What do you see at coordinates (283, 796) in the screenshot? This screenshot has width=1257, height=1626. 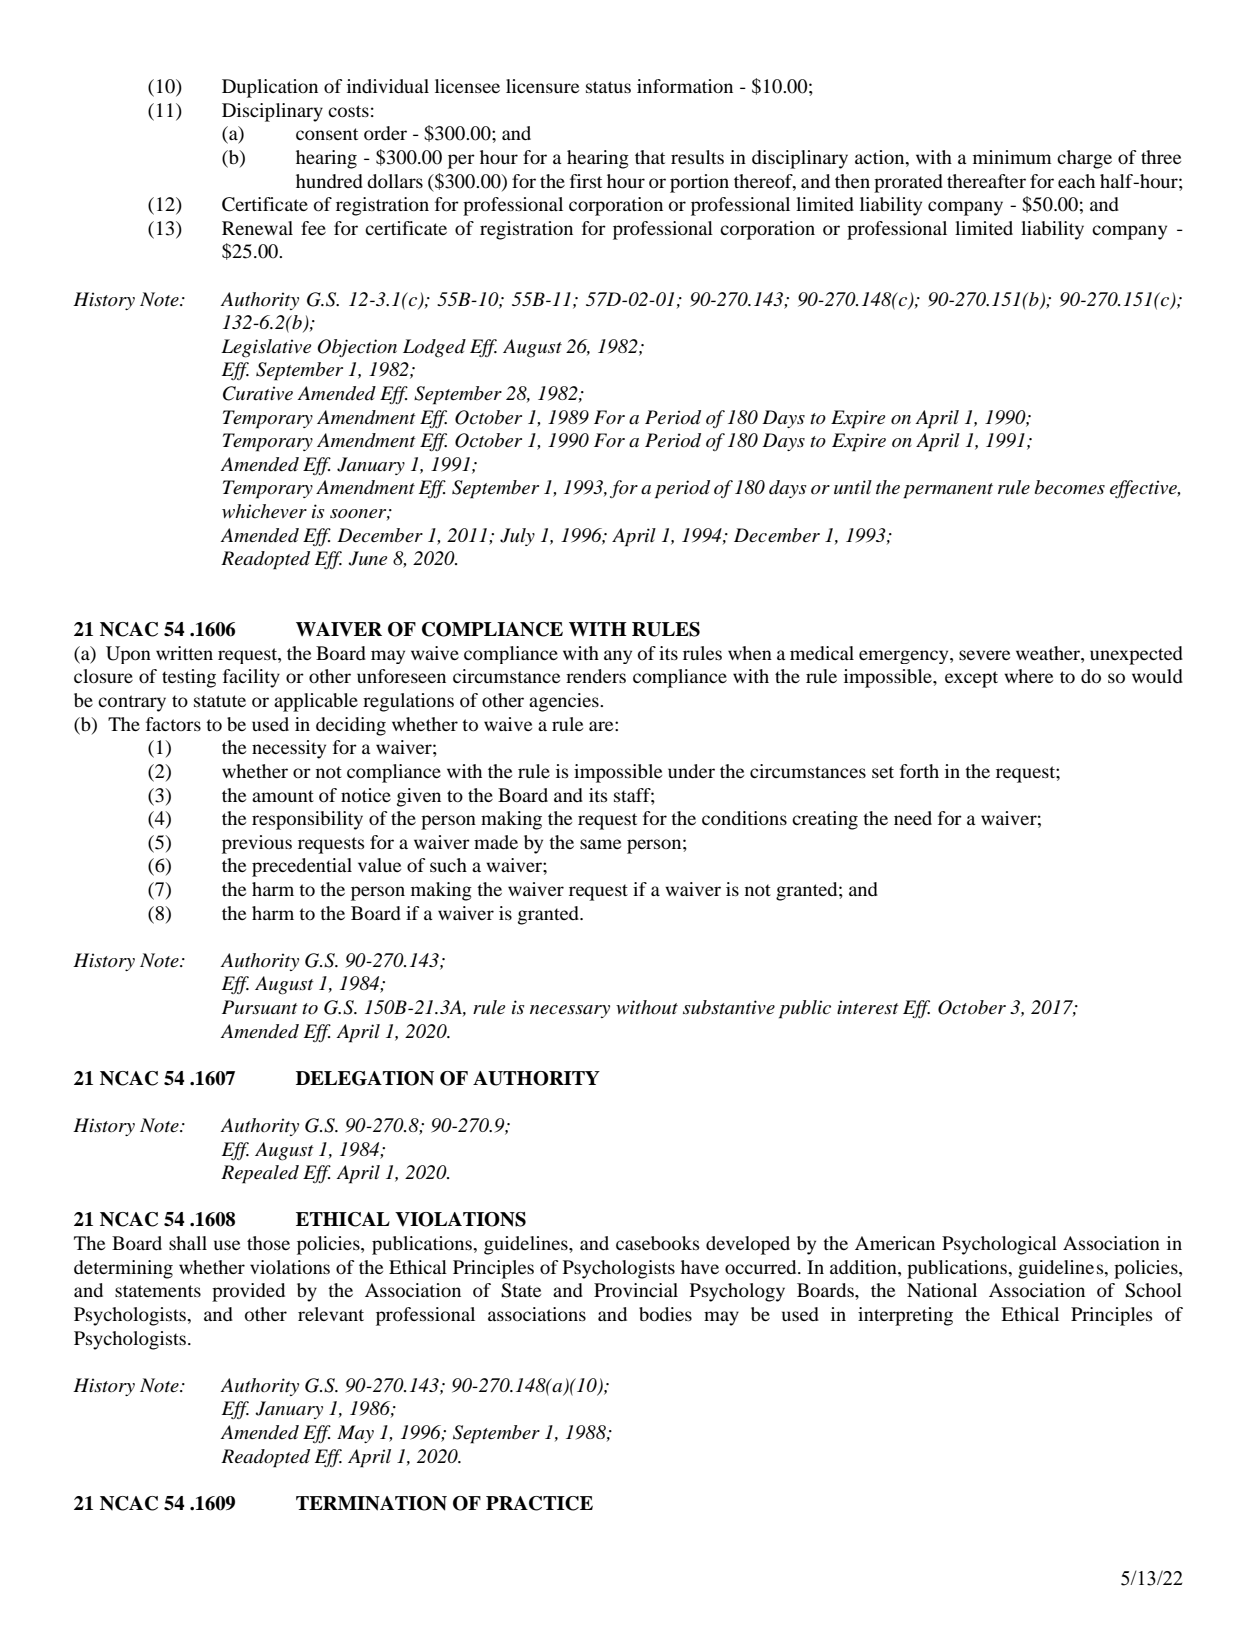 I see `amount` at bounding box center [283, 796].
